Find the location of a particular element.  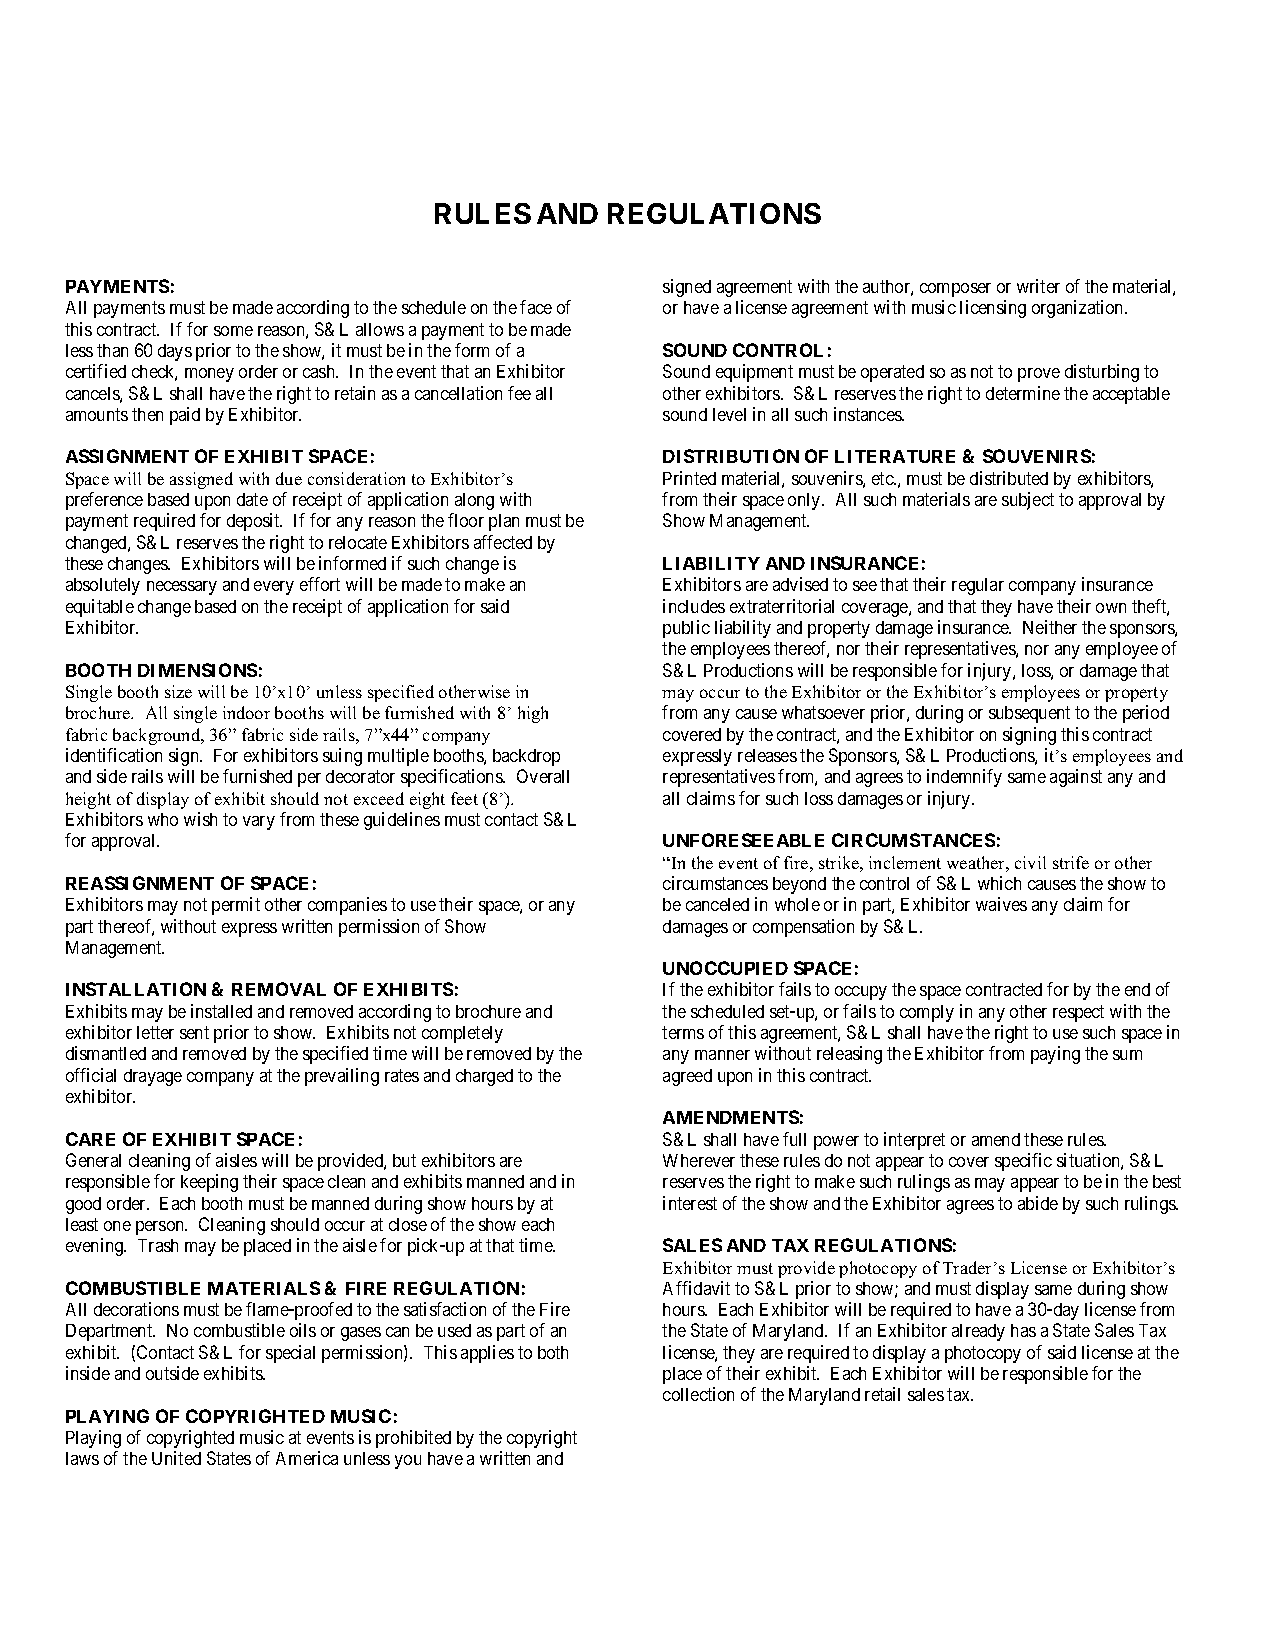

retail is located at coordinates (882, 1394).
